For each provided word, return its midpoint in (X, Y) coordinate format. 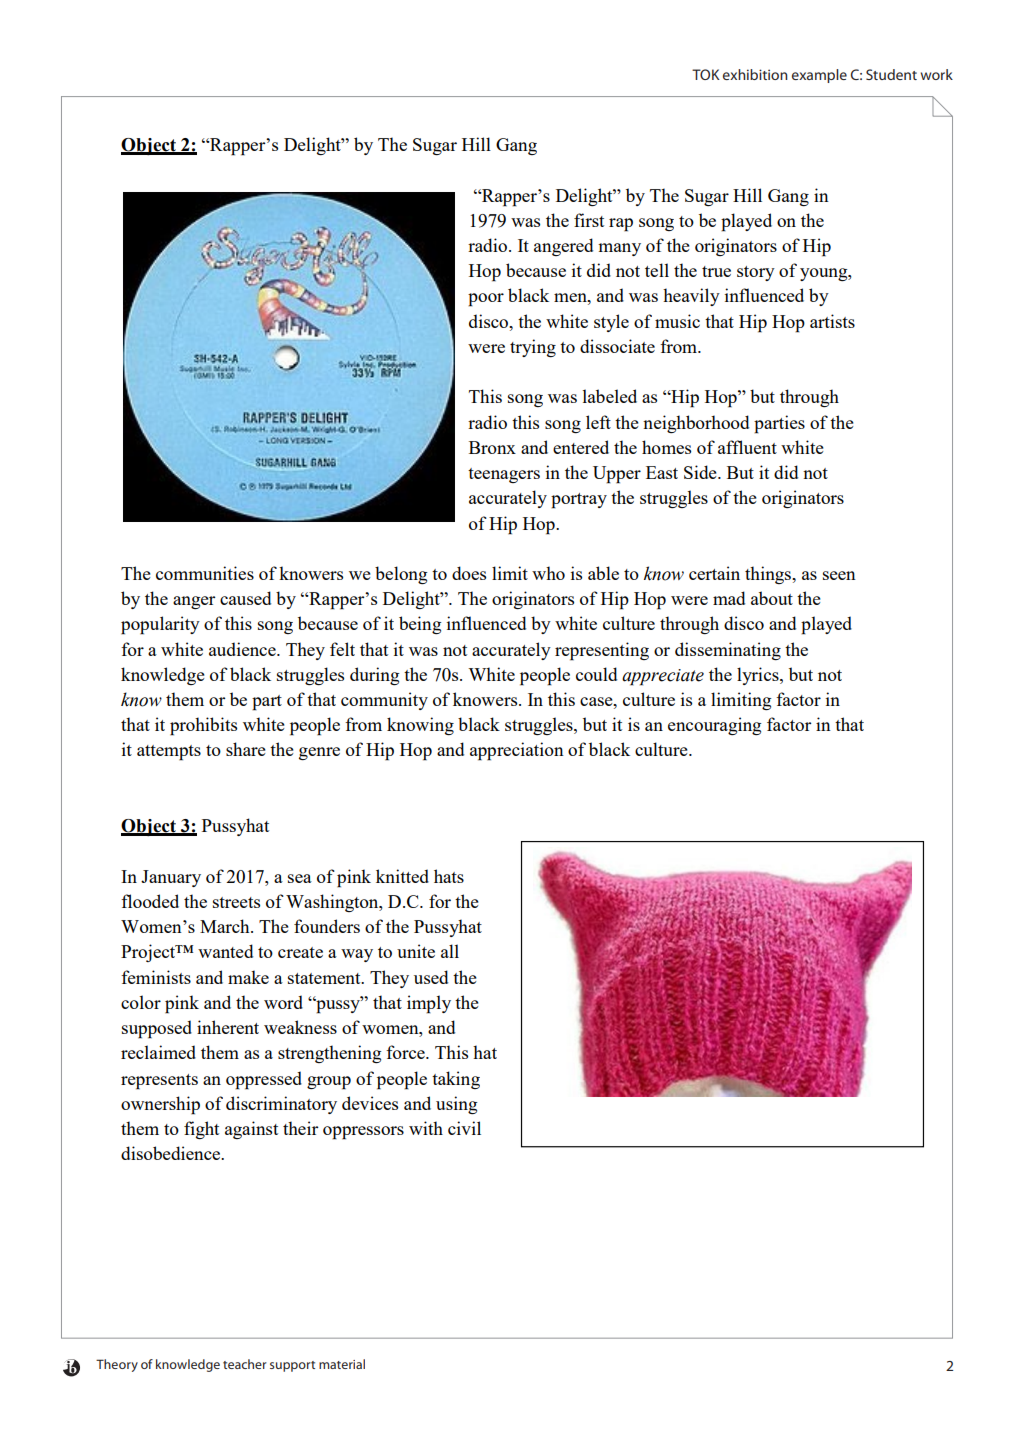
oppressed (264, 1080)
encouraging (714, 726)
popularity (160, 625)
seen (839, 575)
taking (456, 1080)
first (589, 220)
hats (449, 876)
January (171, 878)
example (819, 76)
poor (486, 300)
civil (464, 1128)
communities (205, 573)
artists (832, 321)
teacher (245, 1364)
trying (533, 348)
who (548, 573)
